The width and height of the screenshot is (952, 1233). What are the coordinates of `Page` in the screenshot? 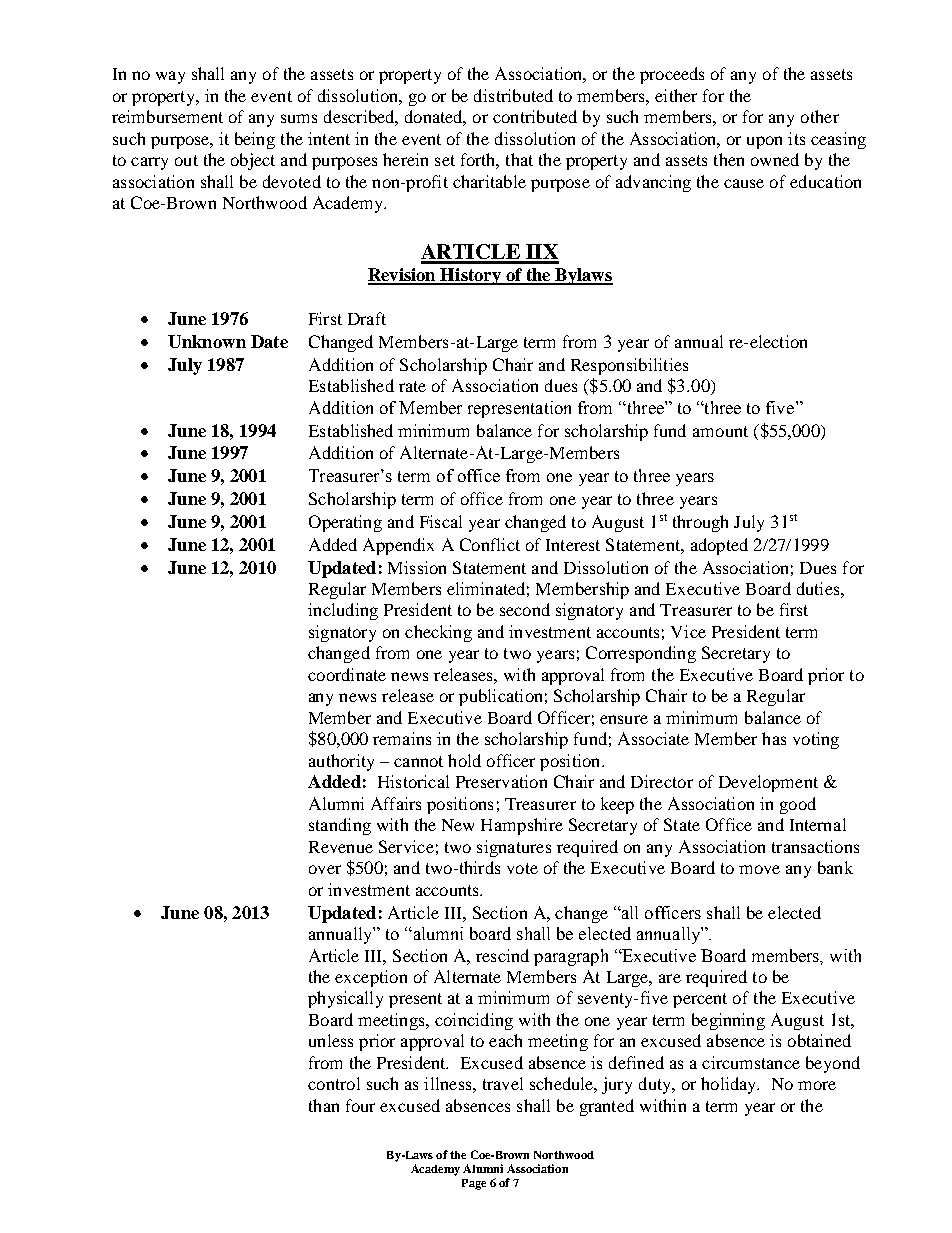 It's located at (474, 1184).
